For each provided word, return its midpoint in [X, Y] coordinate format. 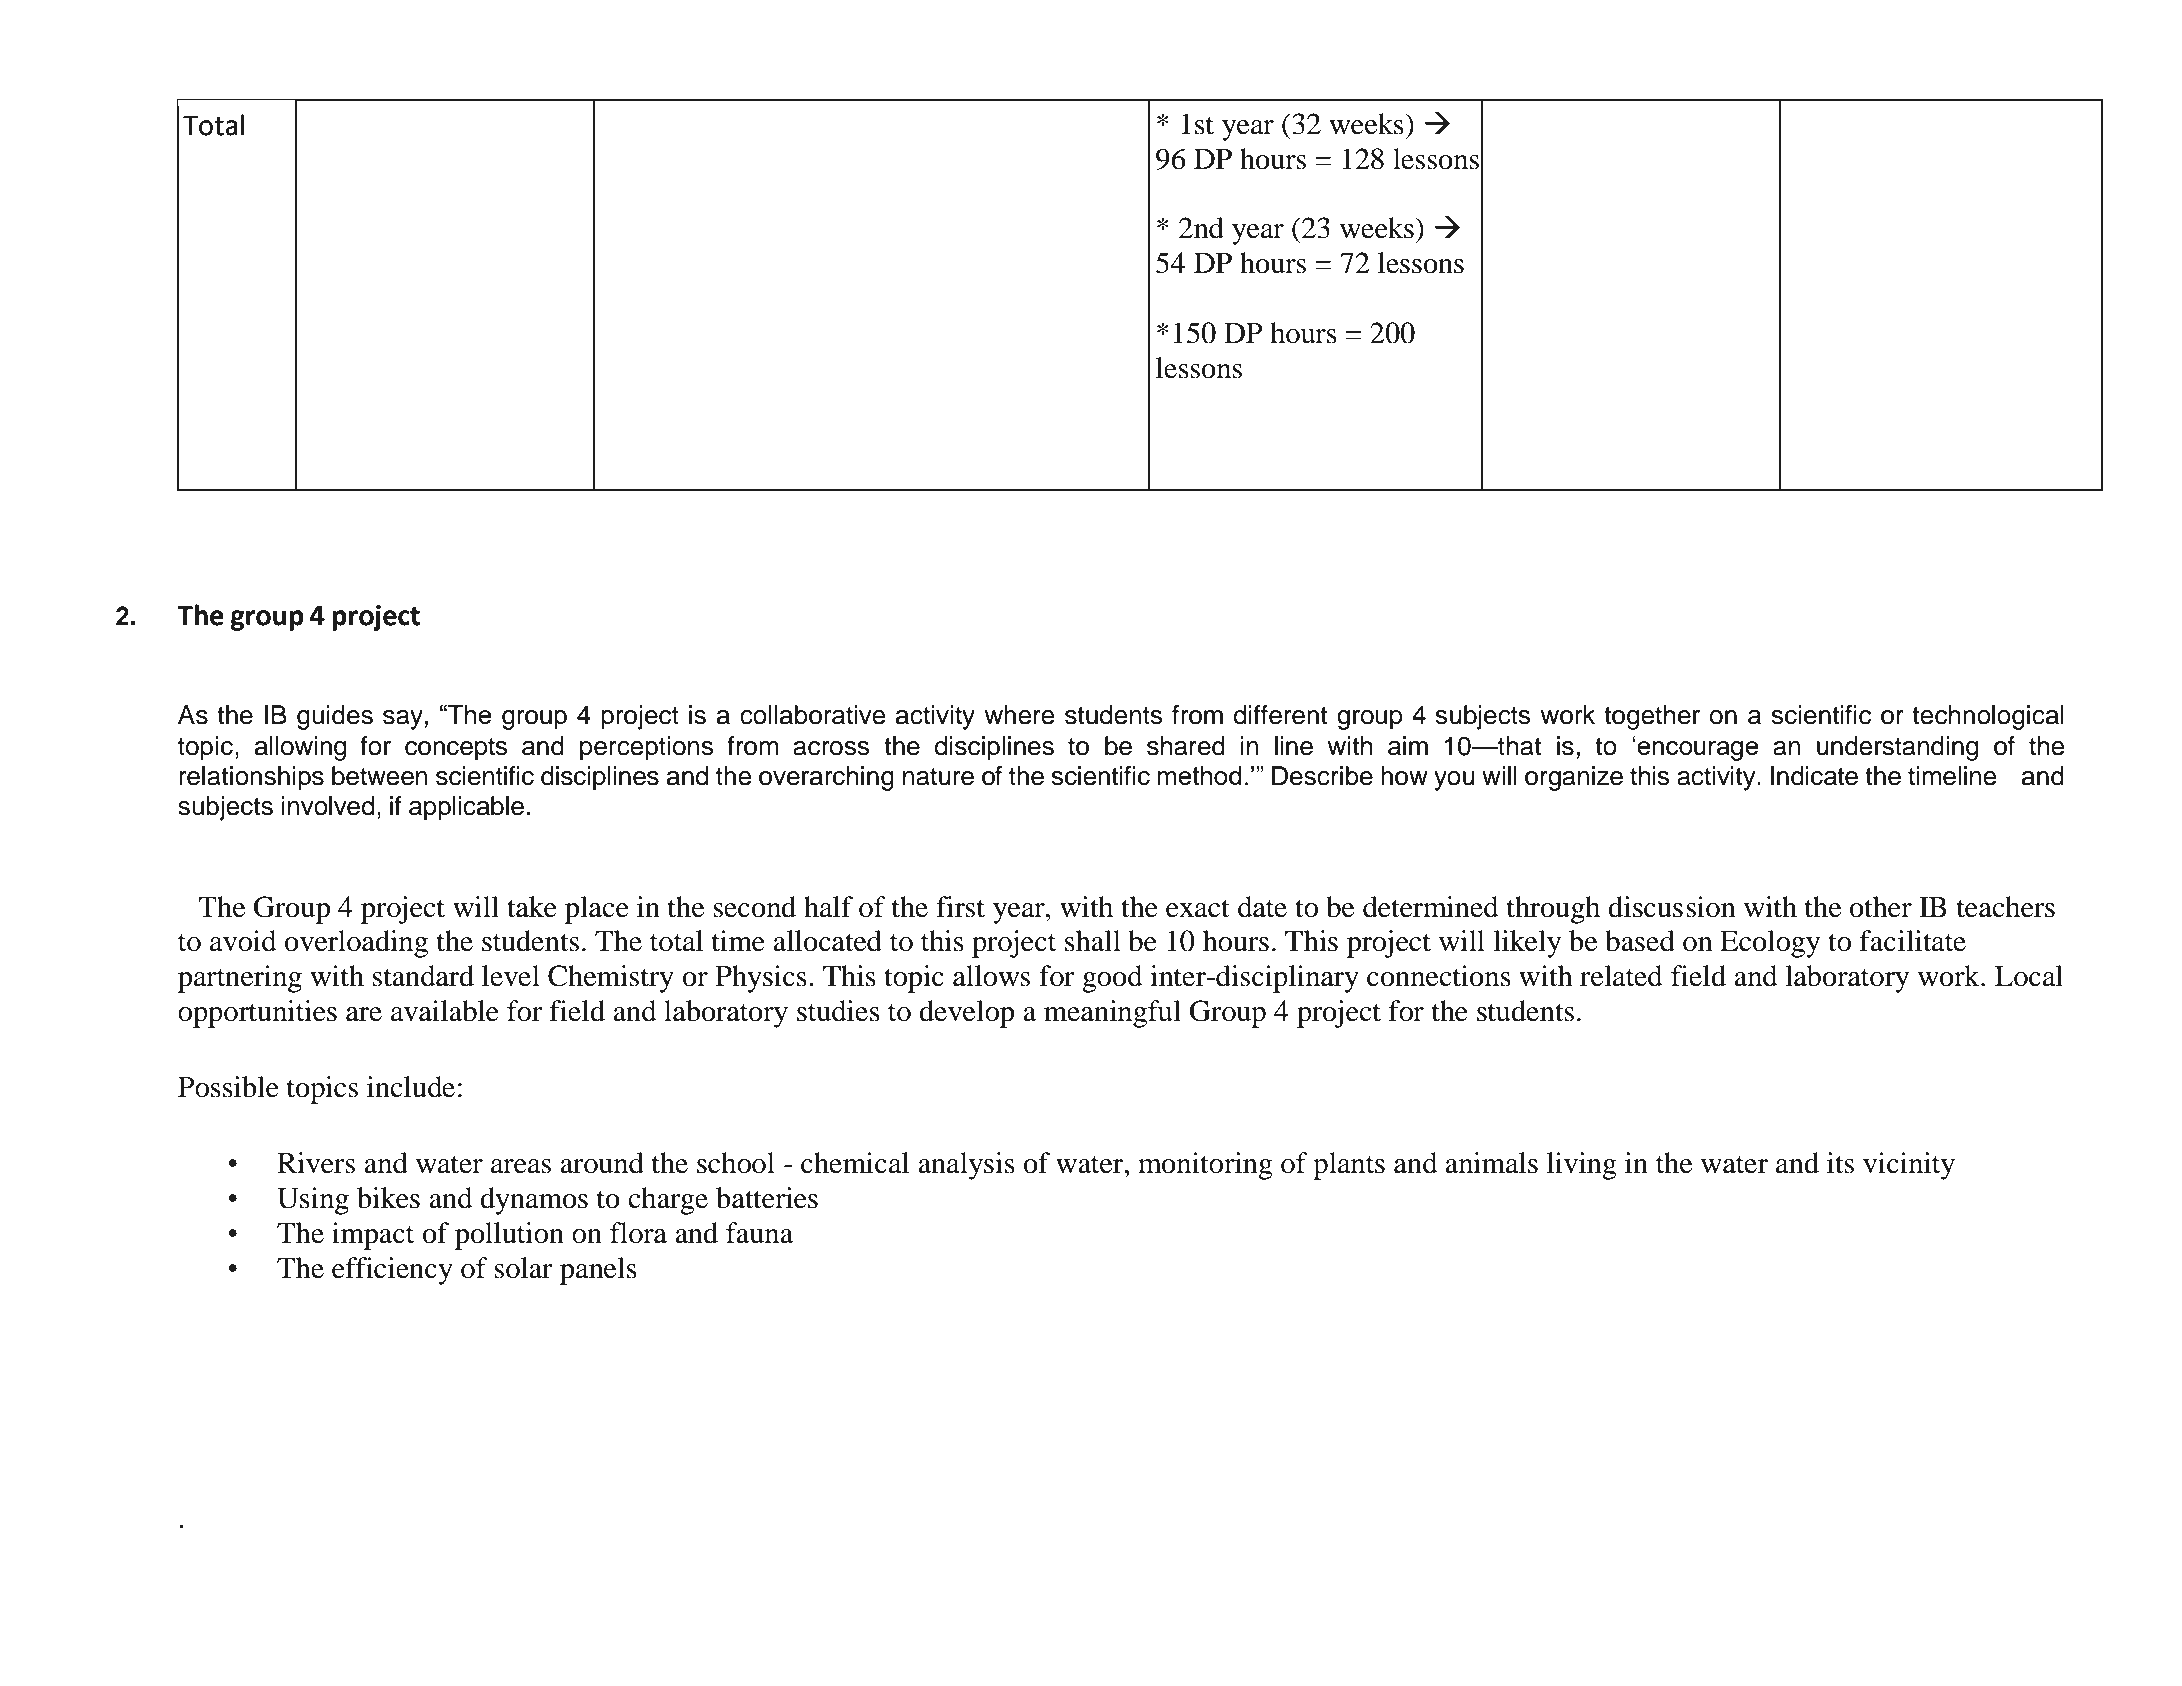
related [1621, 976]
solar [523, 1268]
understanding [1897, 748]
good [1112, 979]
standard [423, 976]
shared [1186, 746]
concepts [456, 749]
